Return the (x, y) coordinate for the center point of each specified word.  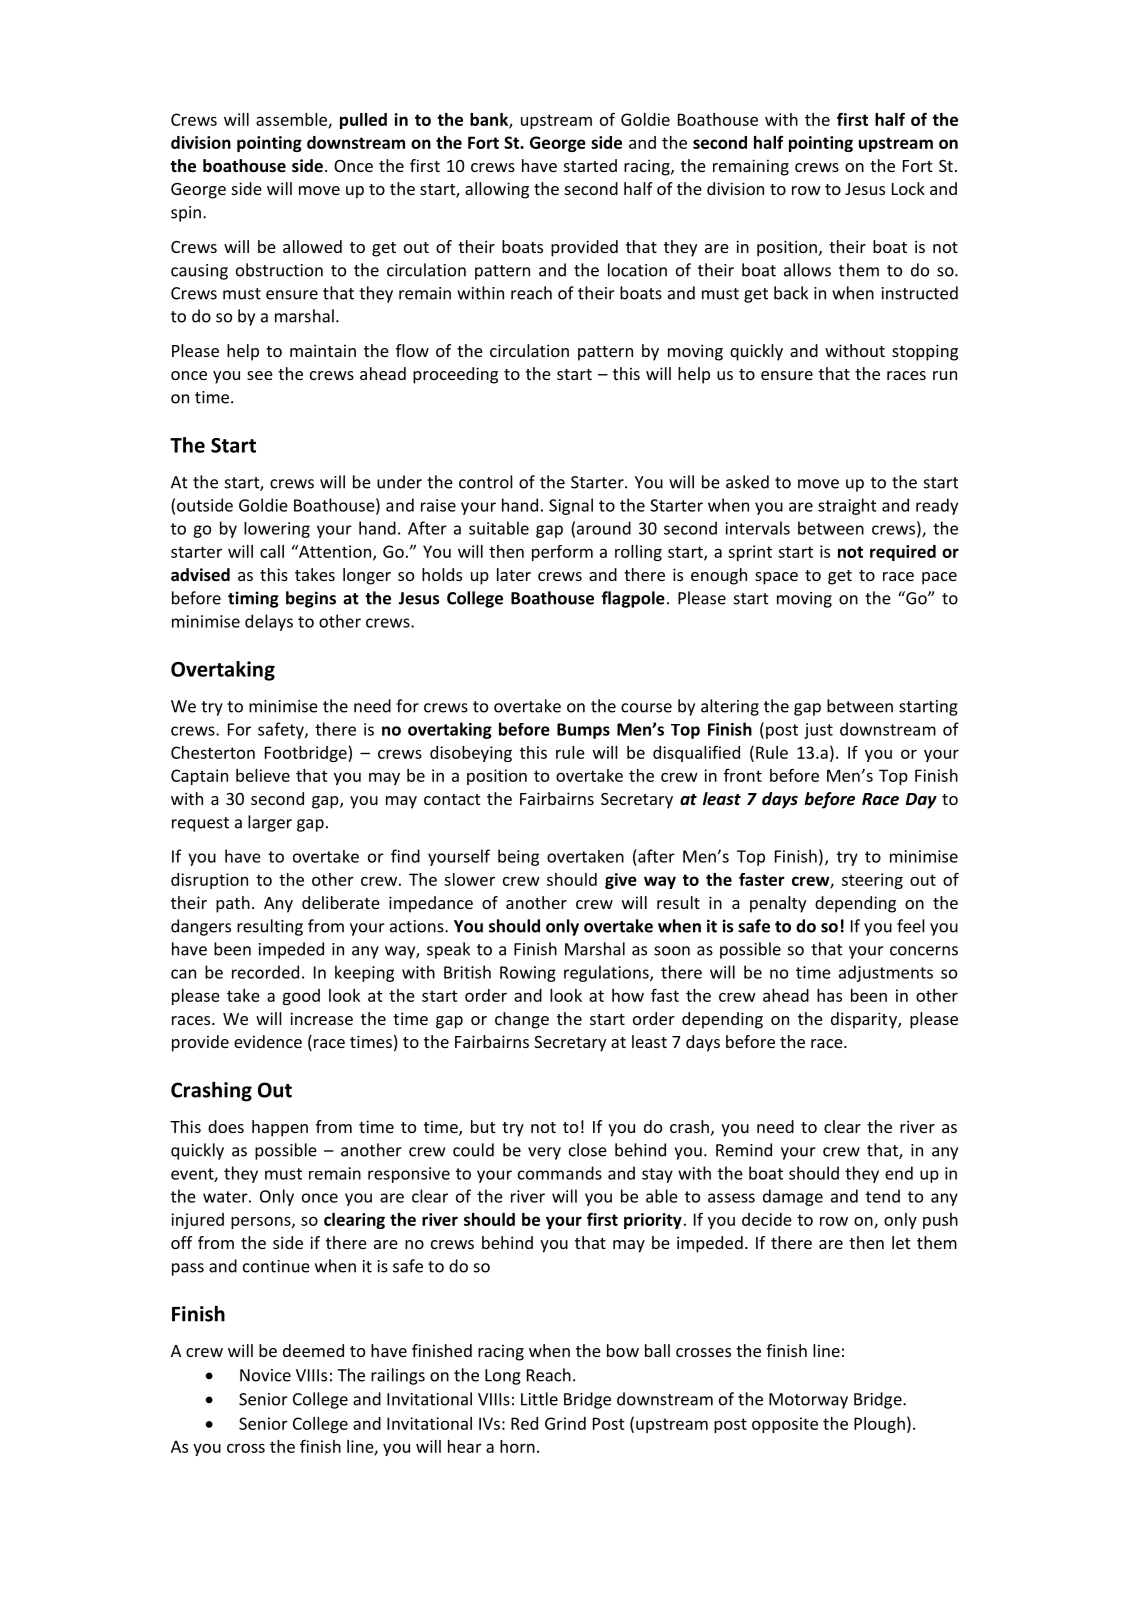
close (588, 1150)
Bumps (583, 731)
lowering (277, 530)
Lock (908, 188)
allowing (497, 190)
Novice (265, 1375)
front (743, 775)
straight (847, 506)
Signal (571, 506)
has (829, 995)
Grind (565, 1423)
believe (263, 775)
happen (280, 1128)
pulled (363, 121)
